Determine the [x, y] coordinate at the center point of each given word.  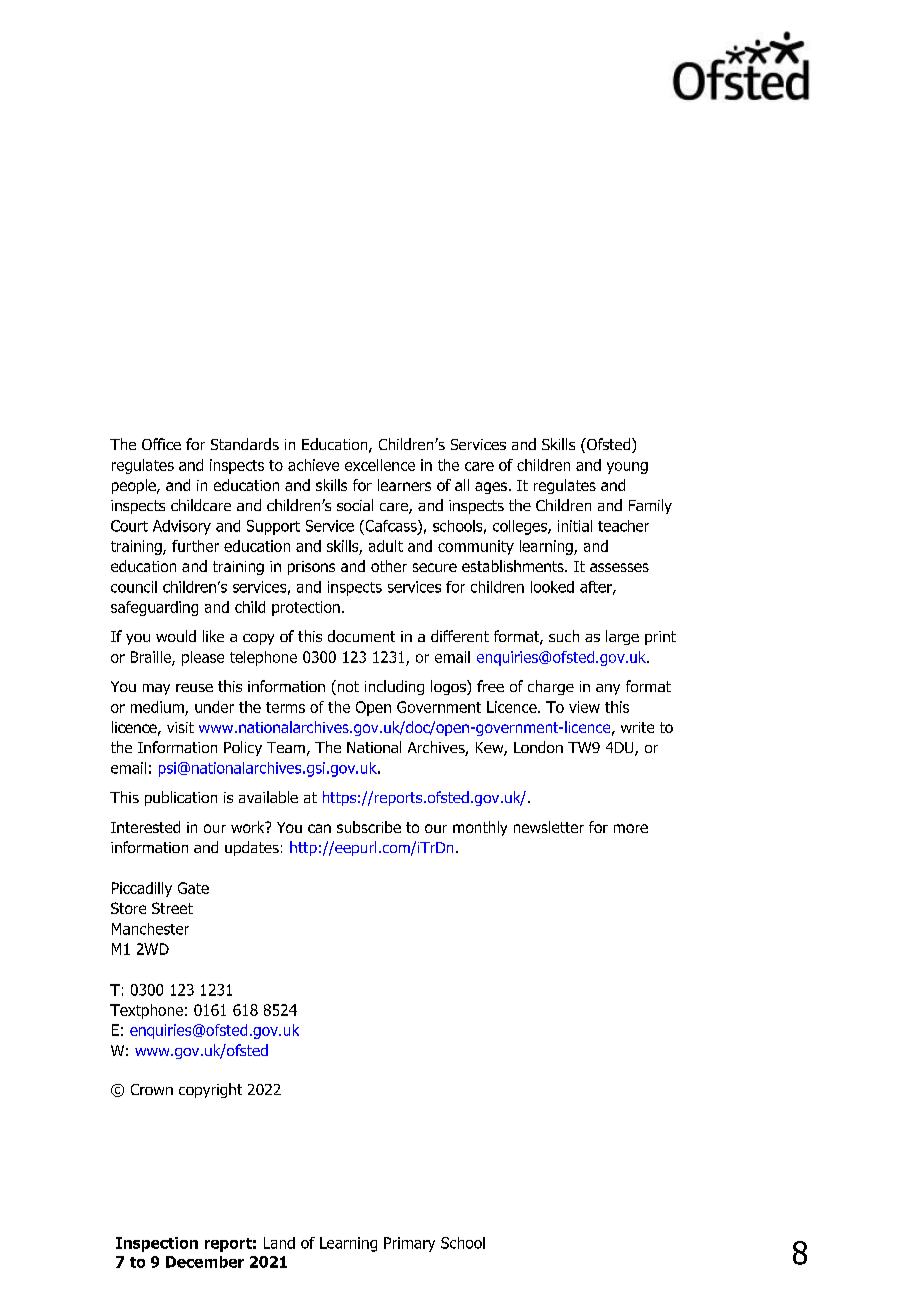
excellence [380, 465]
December [205, 1262]
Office [161, 444]
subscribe [369, 827]
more [631, 828]
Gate [193, 888]
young [627, 468]
